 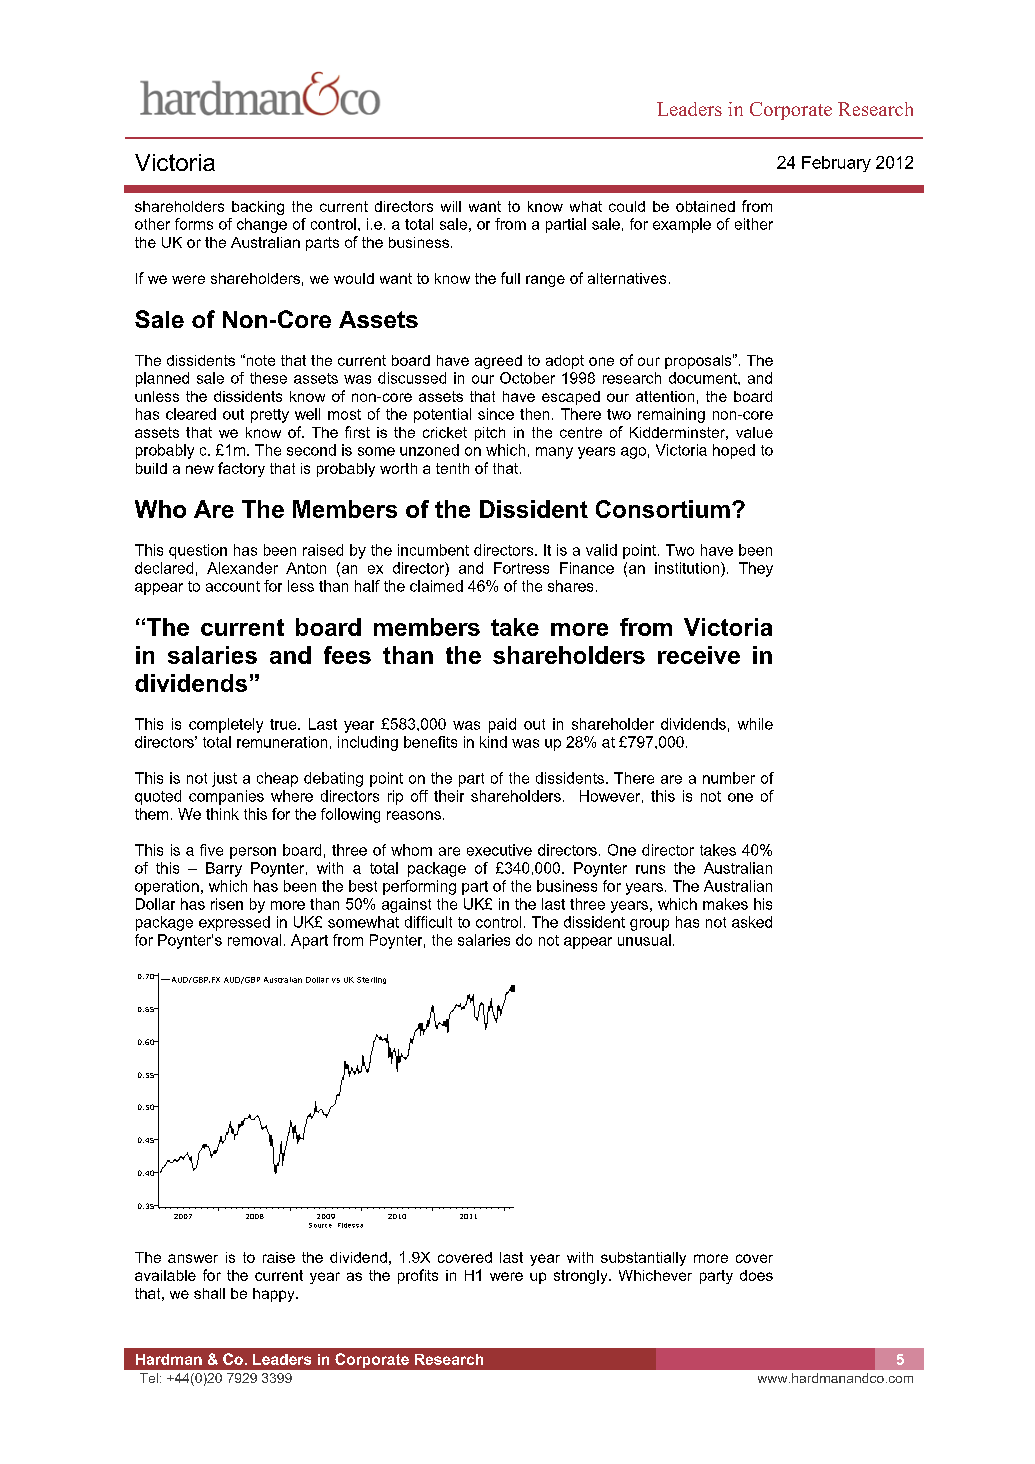 What do you see at coordinates (752, 922) in the page?
I see `asked` at bounding box center [752, 922].
